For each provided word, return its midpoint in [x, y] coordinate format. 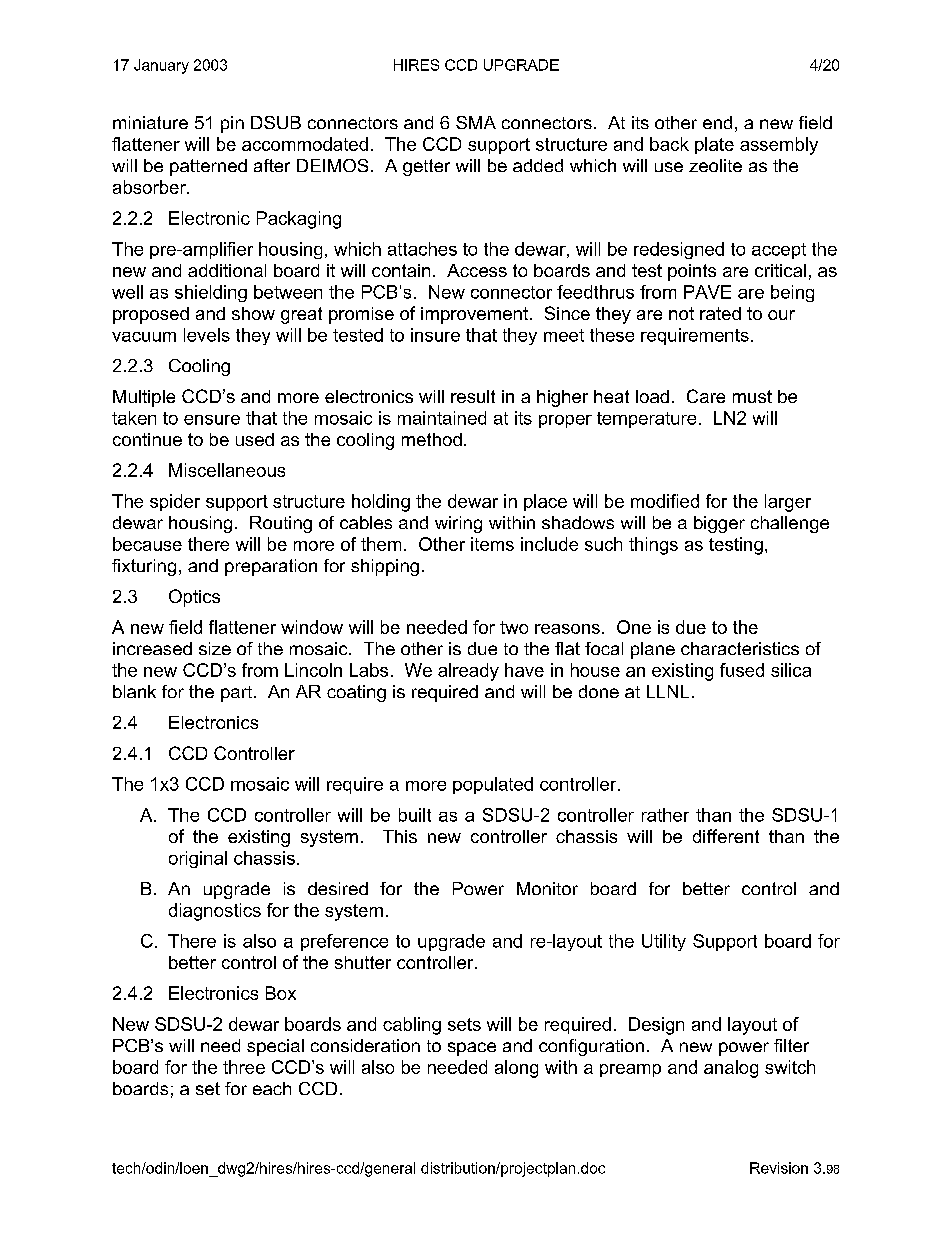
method [432, 439]
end [717, 122]
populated [493, 785]
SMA [476, 122]
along [516, 1069]
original [198, 859]
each [272, 1088]
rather [665, 815]
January [161, 66]
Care [706, 396]
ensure [212, 420]
